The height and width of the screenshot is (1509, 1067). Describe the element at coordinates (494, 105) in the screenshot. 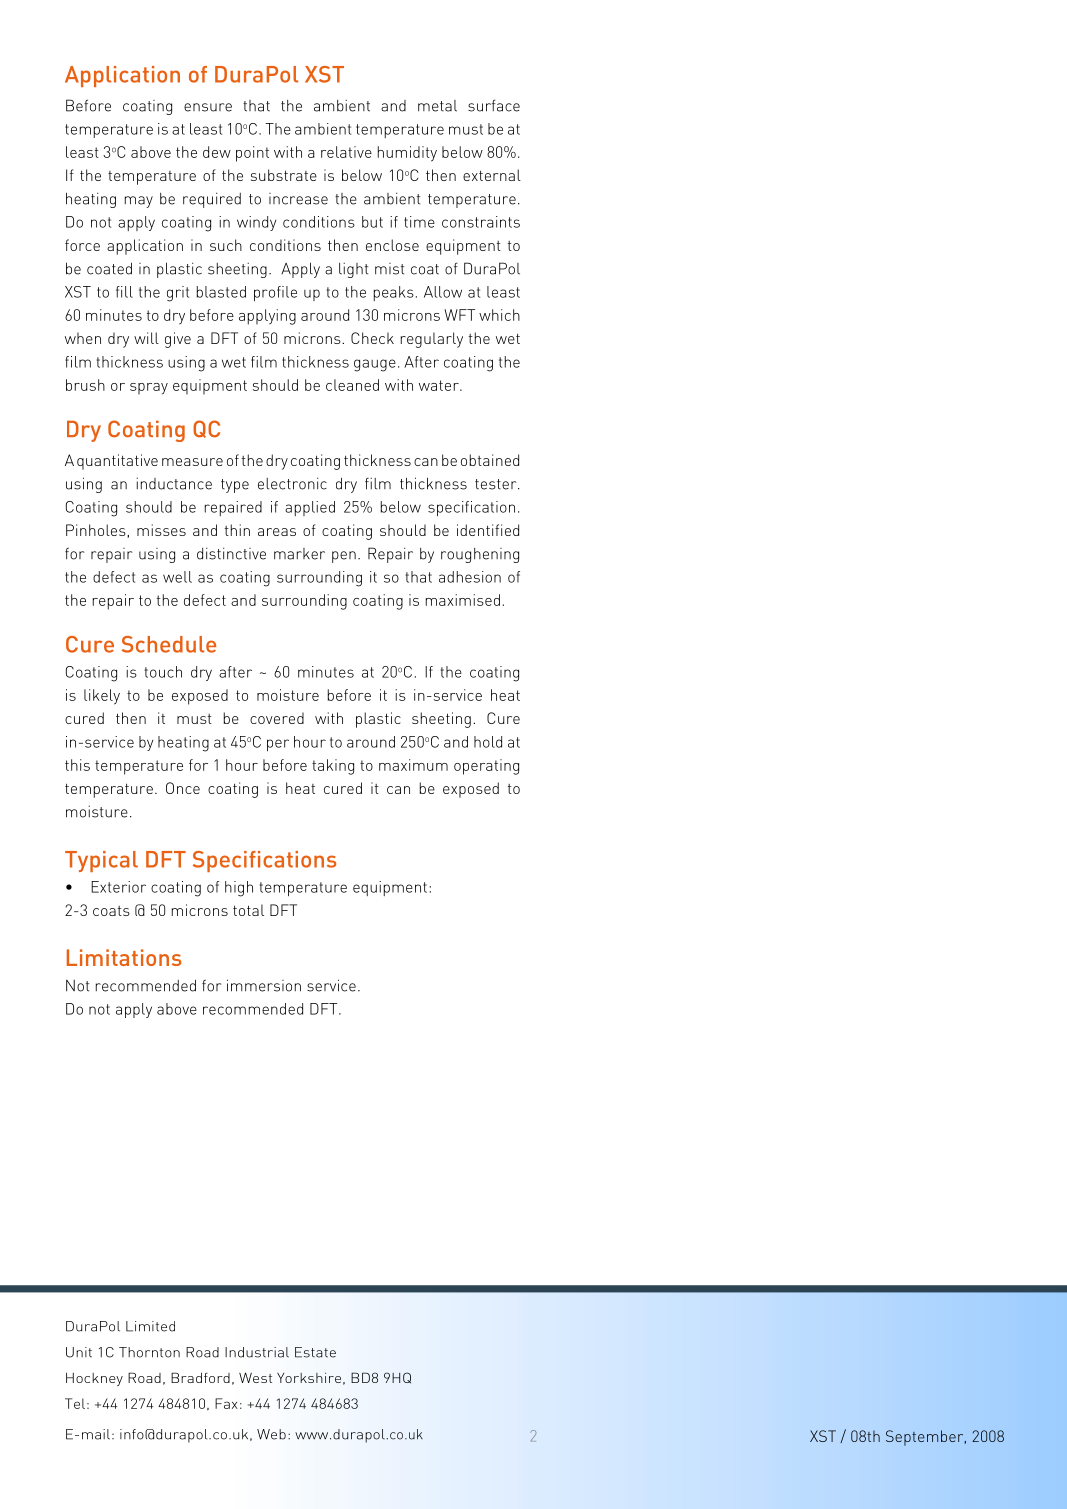

I see `surface` at that location.
